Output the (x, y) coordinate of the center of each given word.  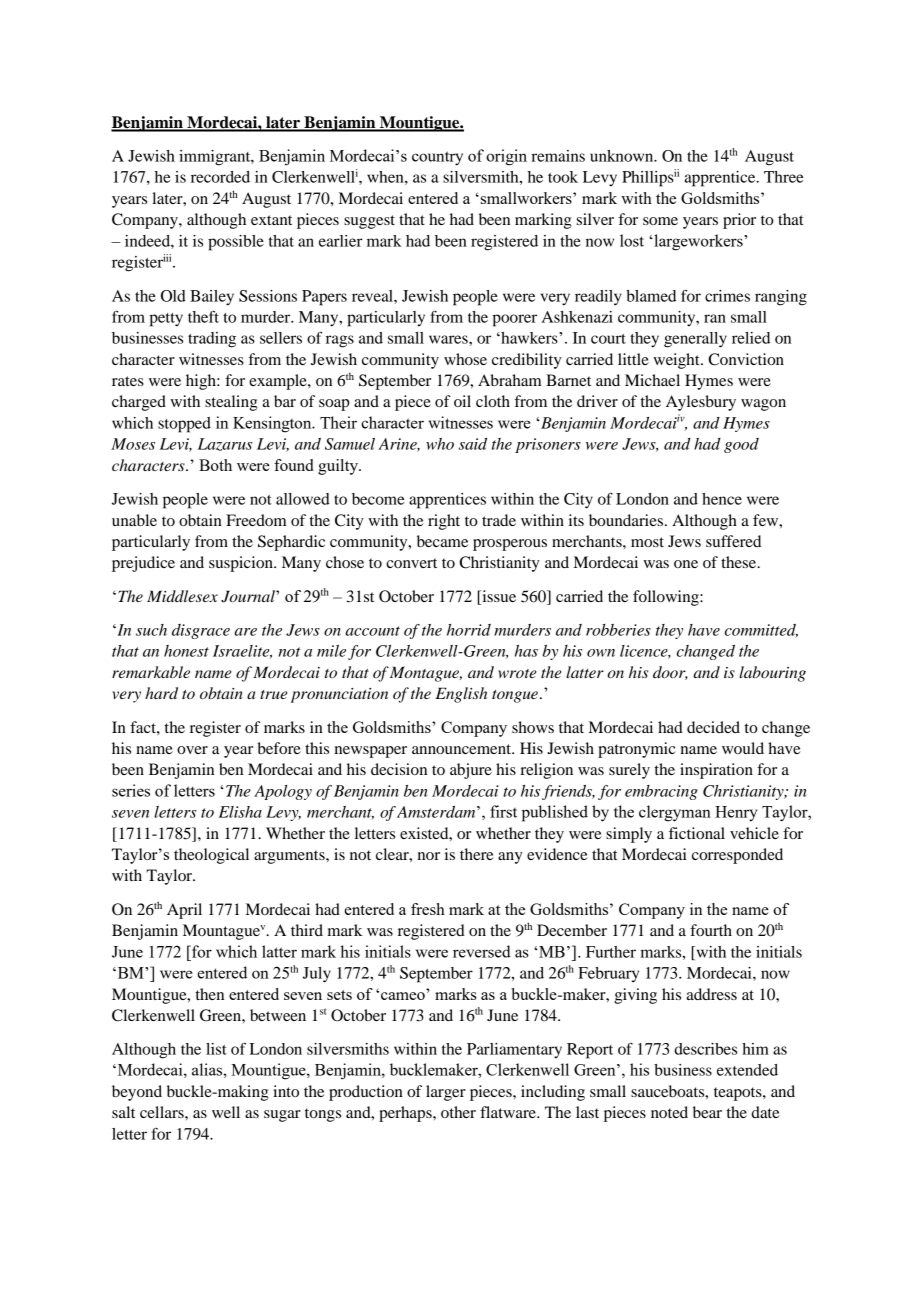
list (216, 1049)
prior (739, 221)
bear (707, 1112)
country (437, 158)
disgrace (201, 631)
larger (446, 1093)
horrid (469, 630)
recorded (220, 177)
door (670, 673)
